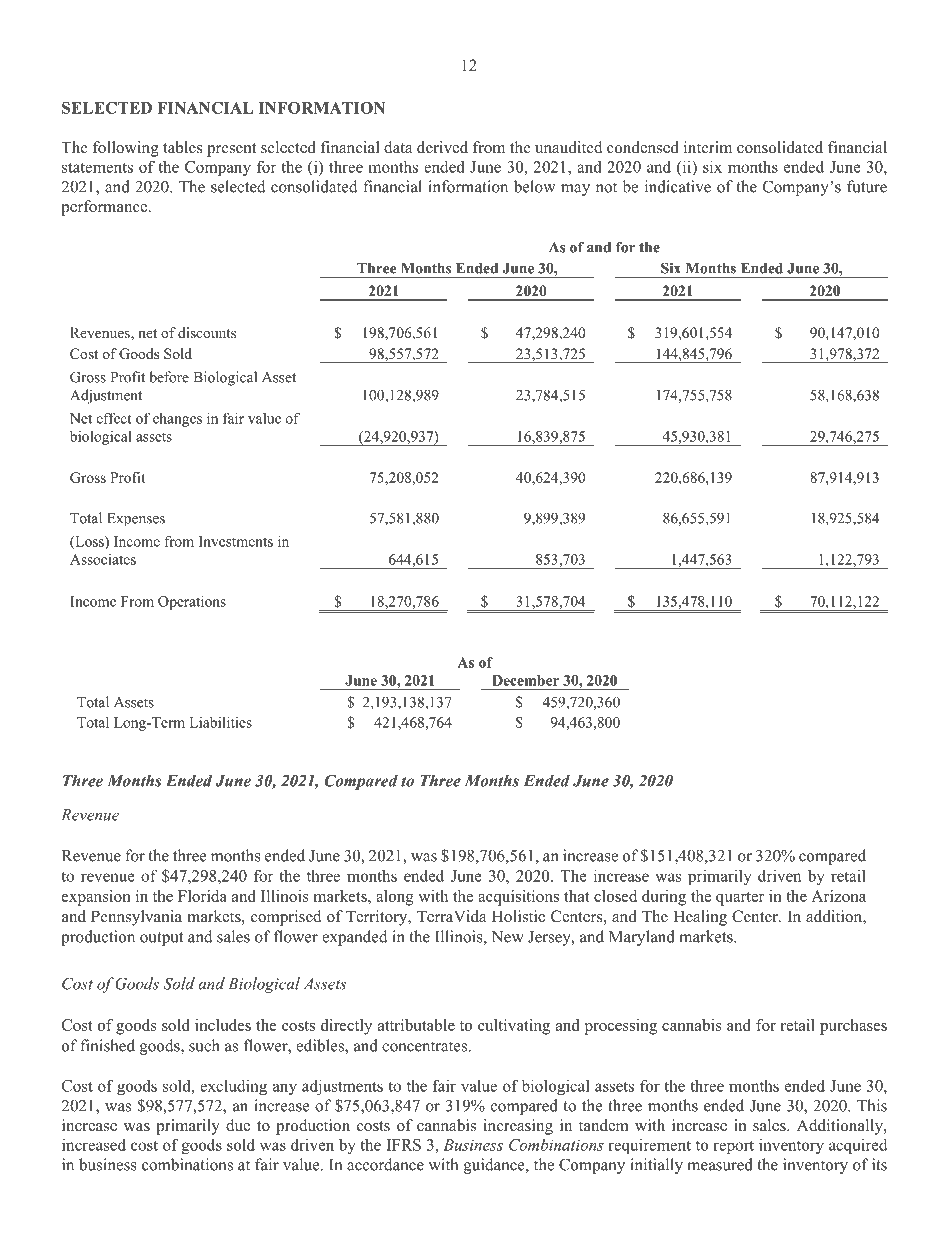 The image size is (952, 1233). What do you see at coordinates (526, 680) in the image?
I see `December` at bounding box center [526, 680].
